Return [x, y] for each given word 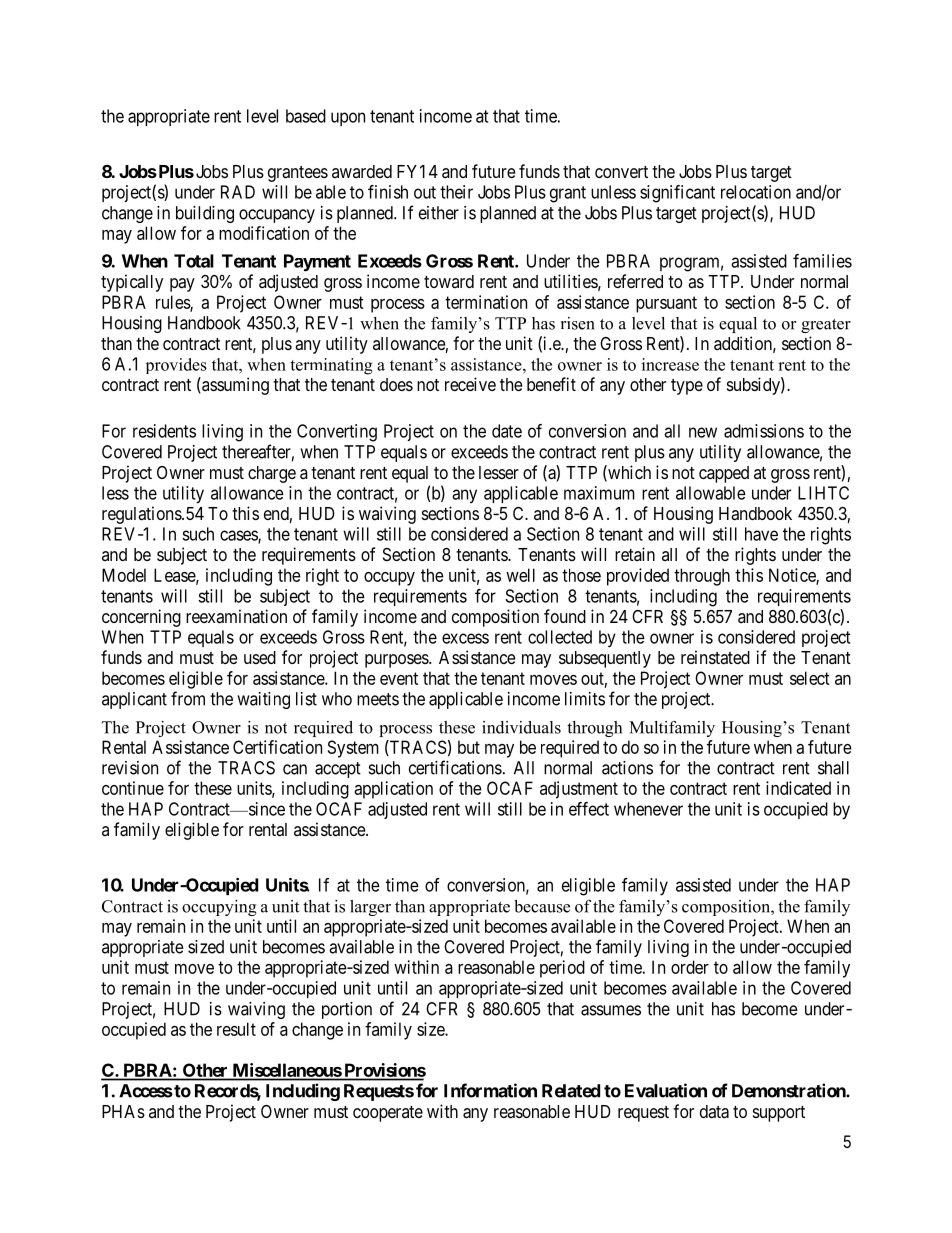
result [236, 1029]
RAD [238, 192]
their [456, 192]
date [507, 431]
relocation [756, 192]
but [469, 747]
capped [724, 474]
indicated [798, 788]
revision [130, 768]
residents [164, 431]
